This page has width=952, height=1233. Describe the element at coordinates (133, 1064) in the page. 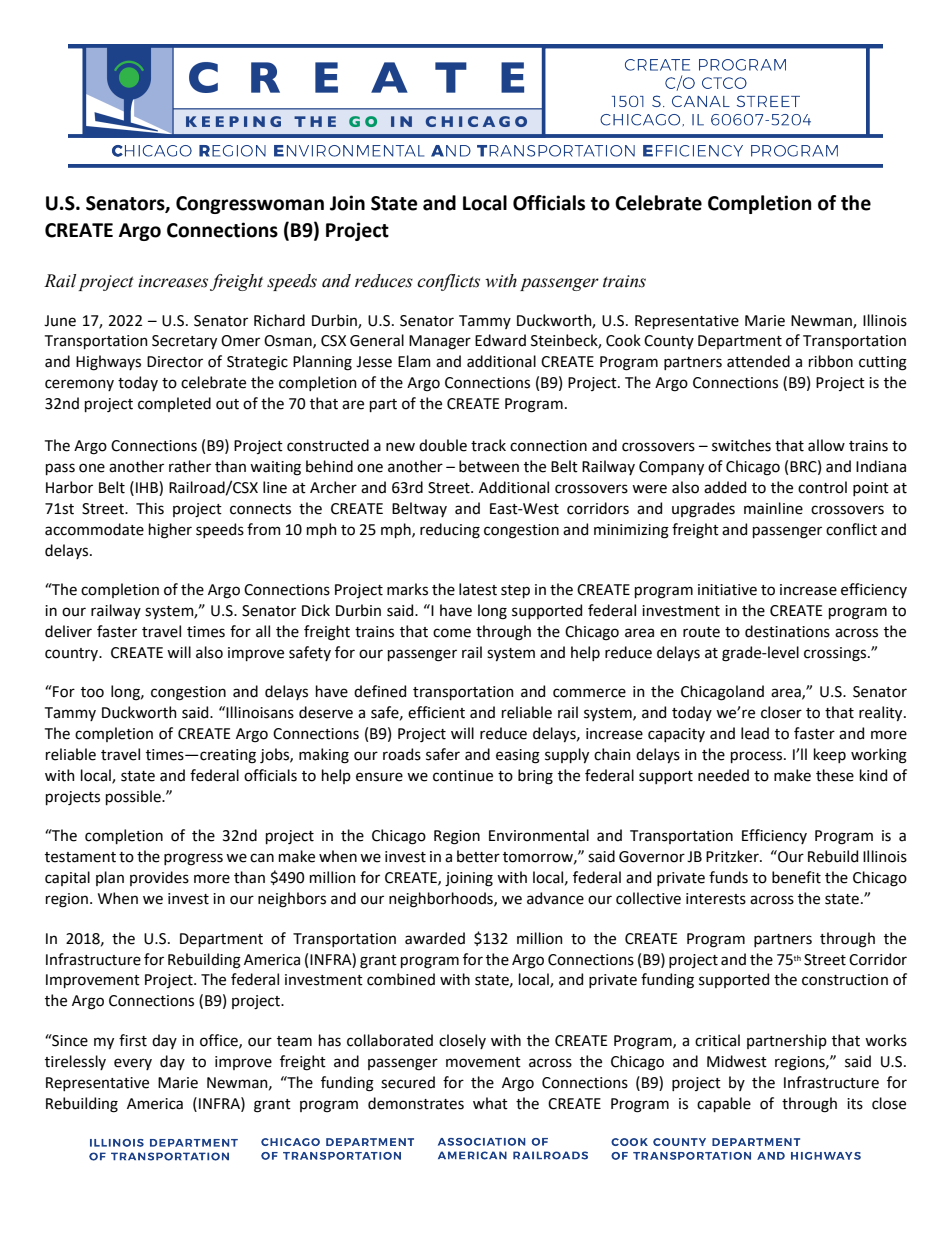

I see `every` at that location.
